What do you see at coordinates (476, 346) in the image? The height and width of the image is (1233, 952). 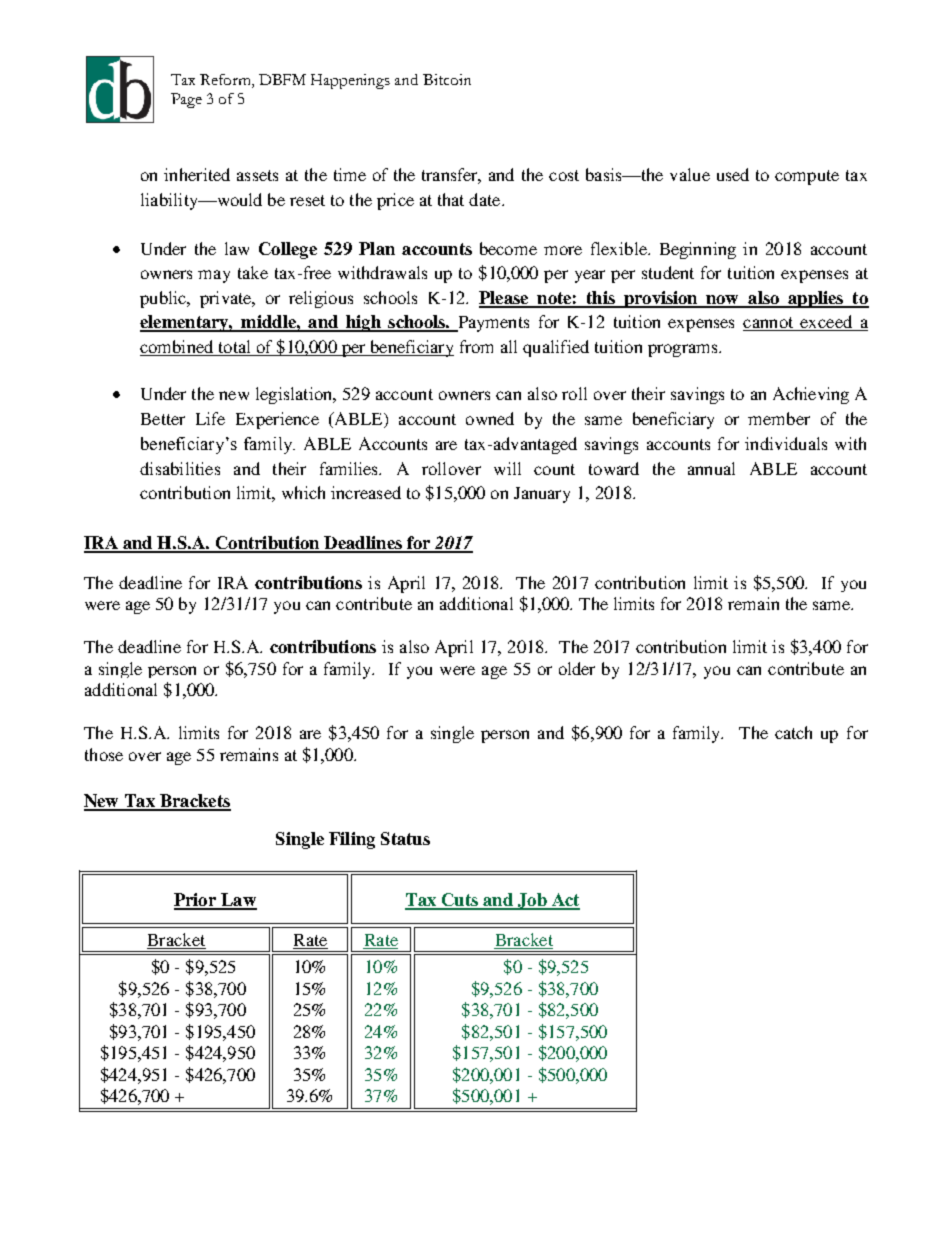 I see `from` at bounding box center [476, 346].
